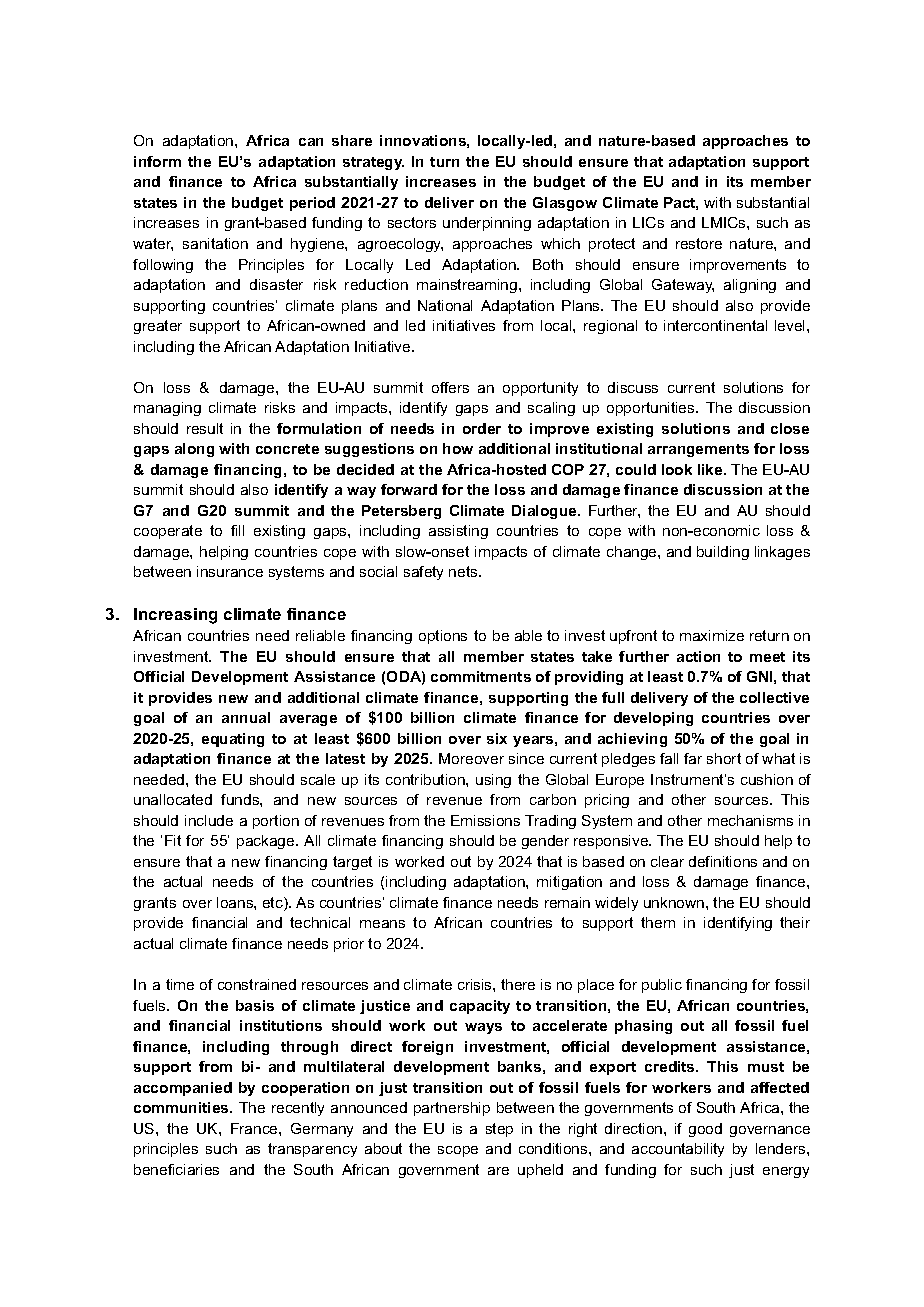  Describe the element at coordinates (699, 243) in the page. I see `restore` at that location.
